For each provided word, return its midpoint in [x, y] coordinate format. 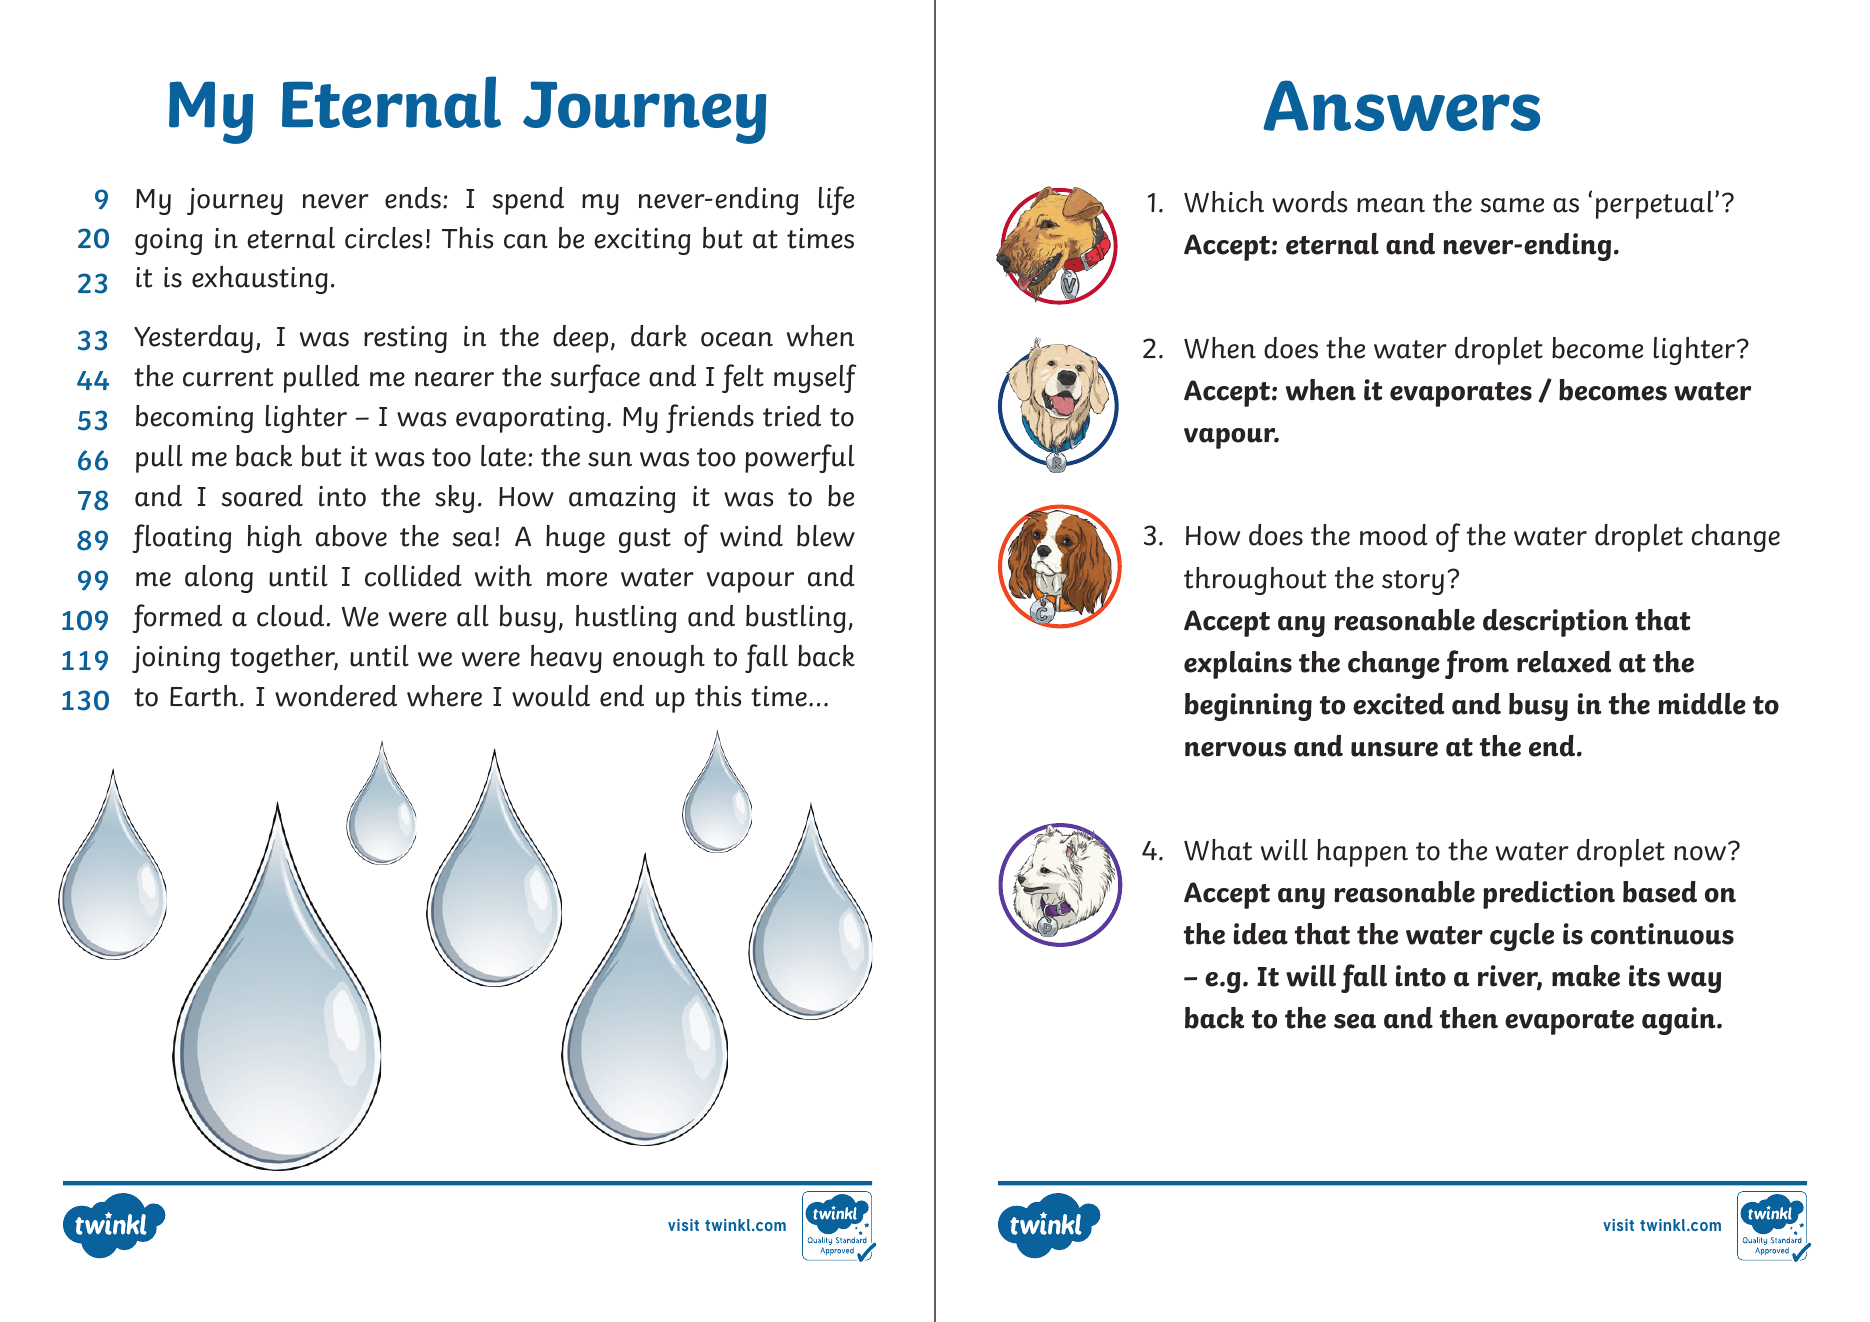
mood [1394, 535]
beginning [1248, 707]
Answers [1401, 105]
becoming [194, 419]
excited [1399, 704]
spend [528, 201]
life [836, 200]
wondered [336, 696]
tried [792, 416]
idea [1260, 934]
